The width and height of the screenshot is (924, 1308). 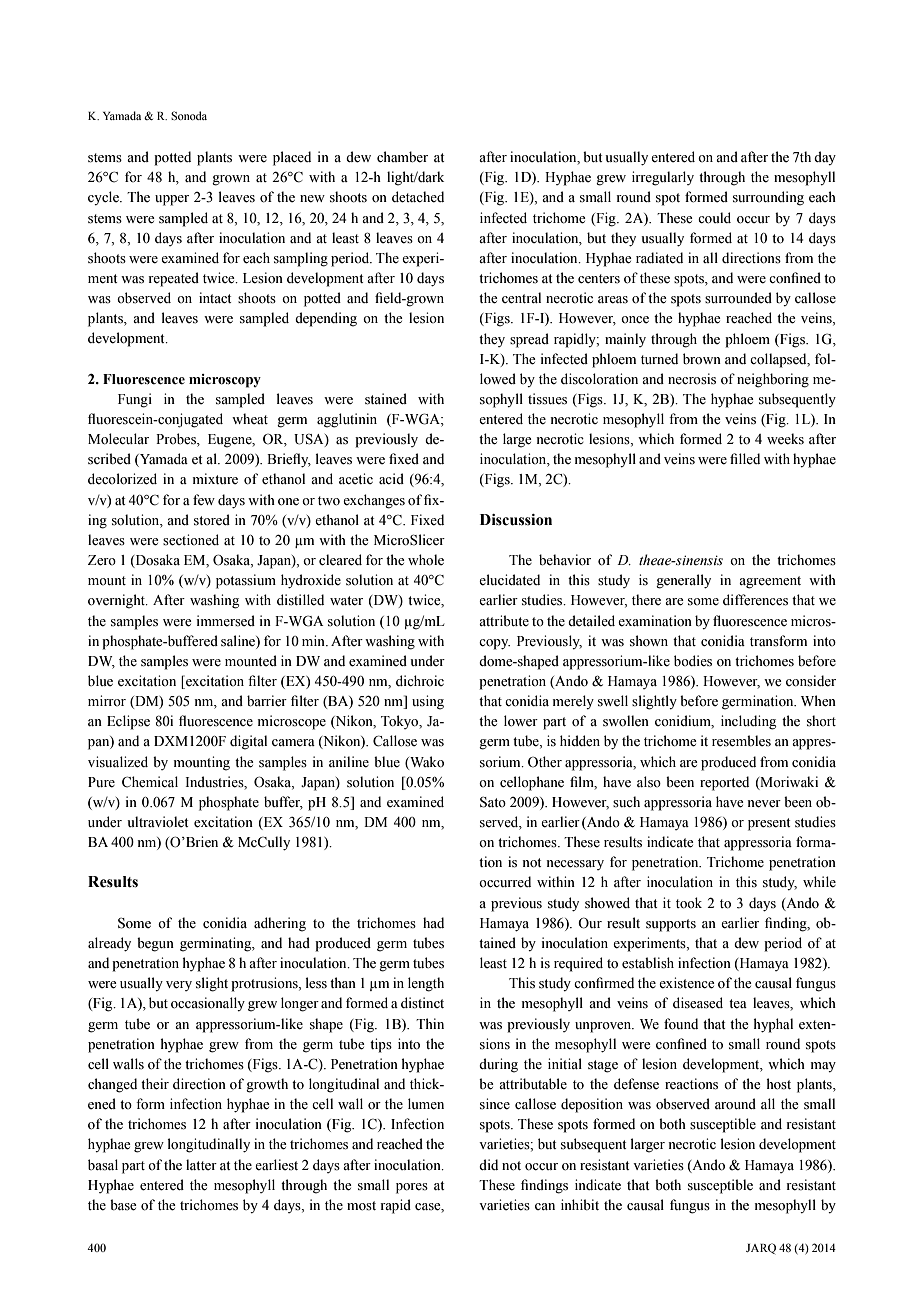 What do you see at coordinates (488, 1164) in the screenshot?
I see `did` at bounding box center [488, 1164].
